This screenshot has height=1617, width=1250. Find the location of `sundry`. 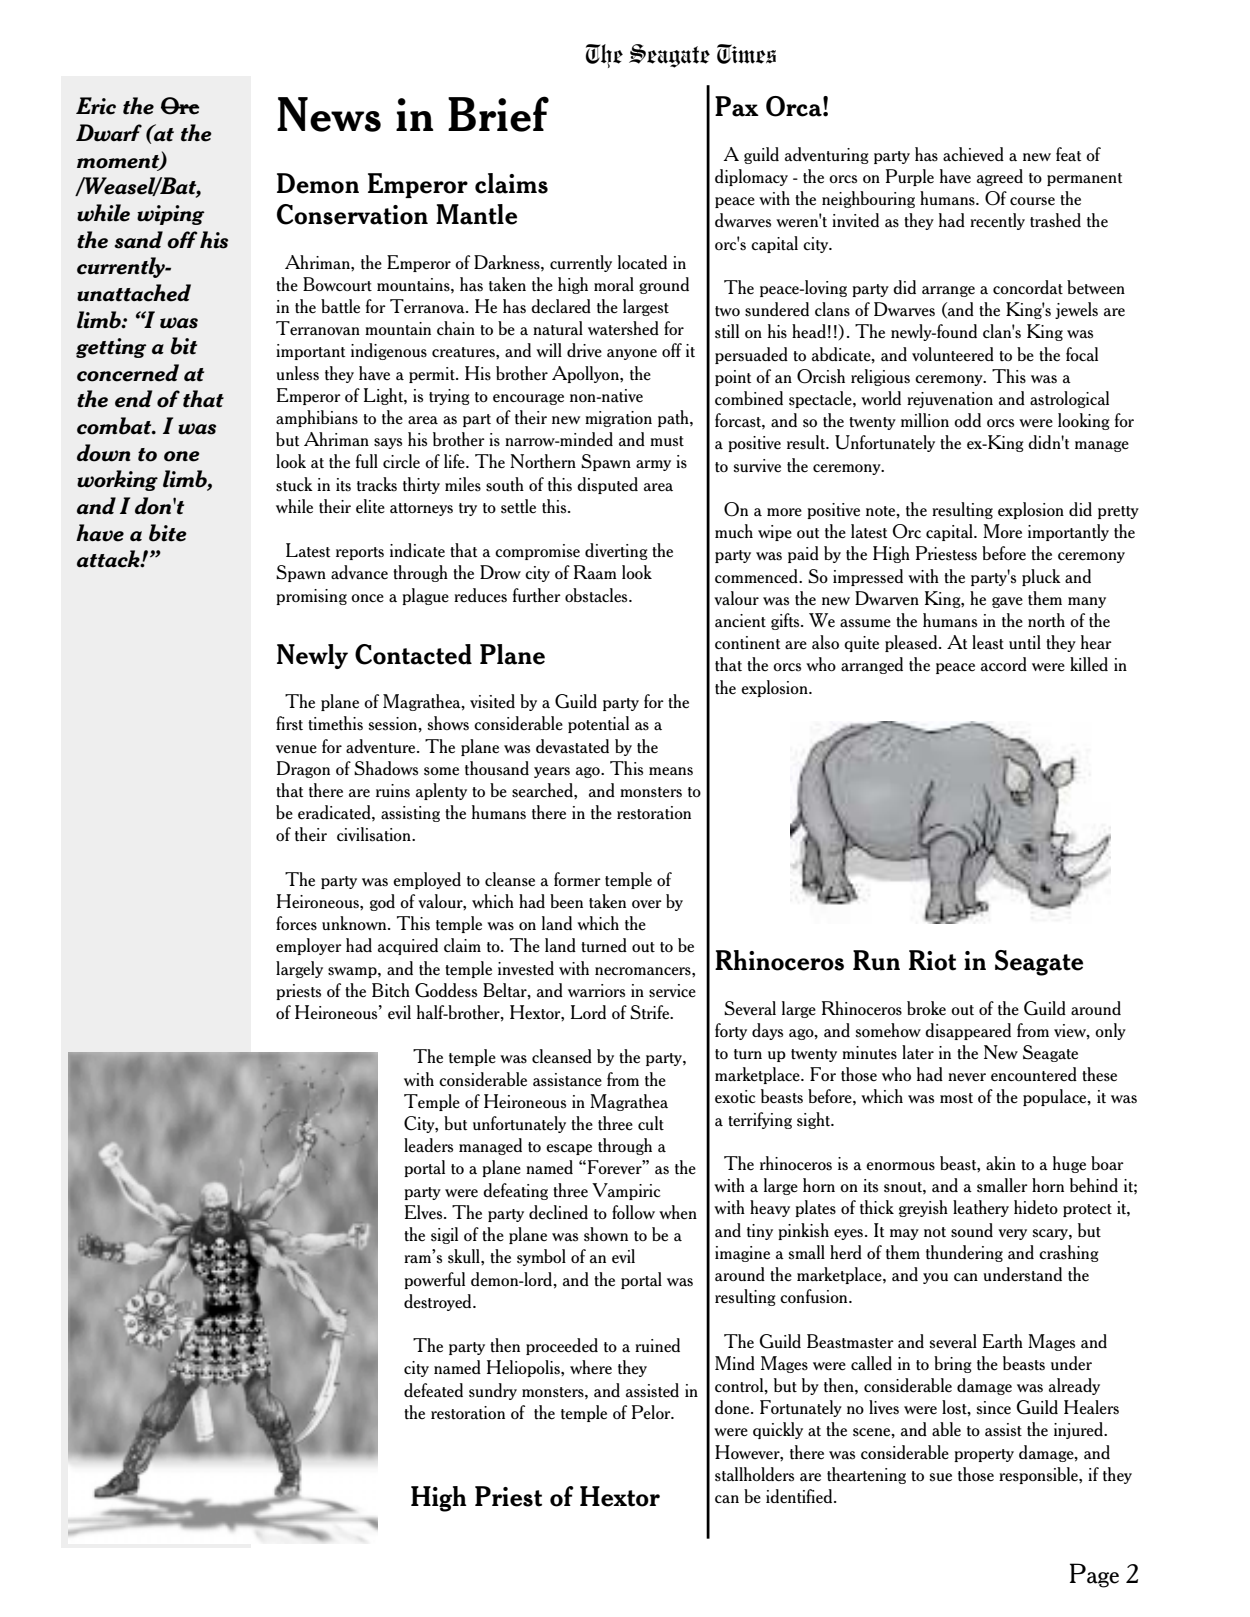

sundry is located at coordinates (493, 1391).
